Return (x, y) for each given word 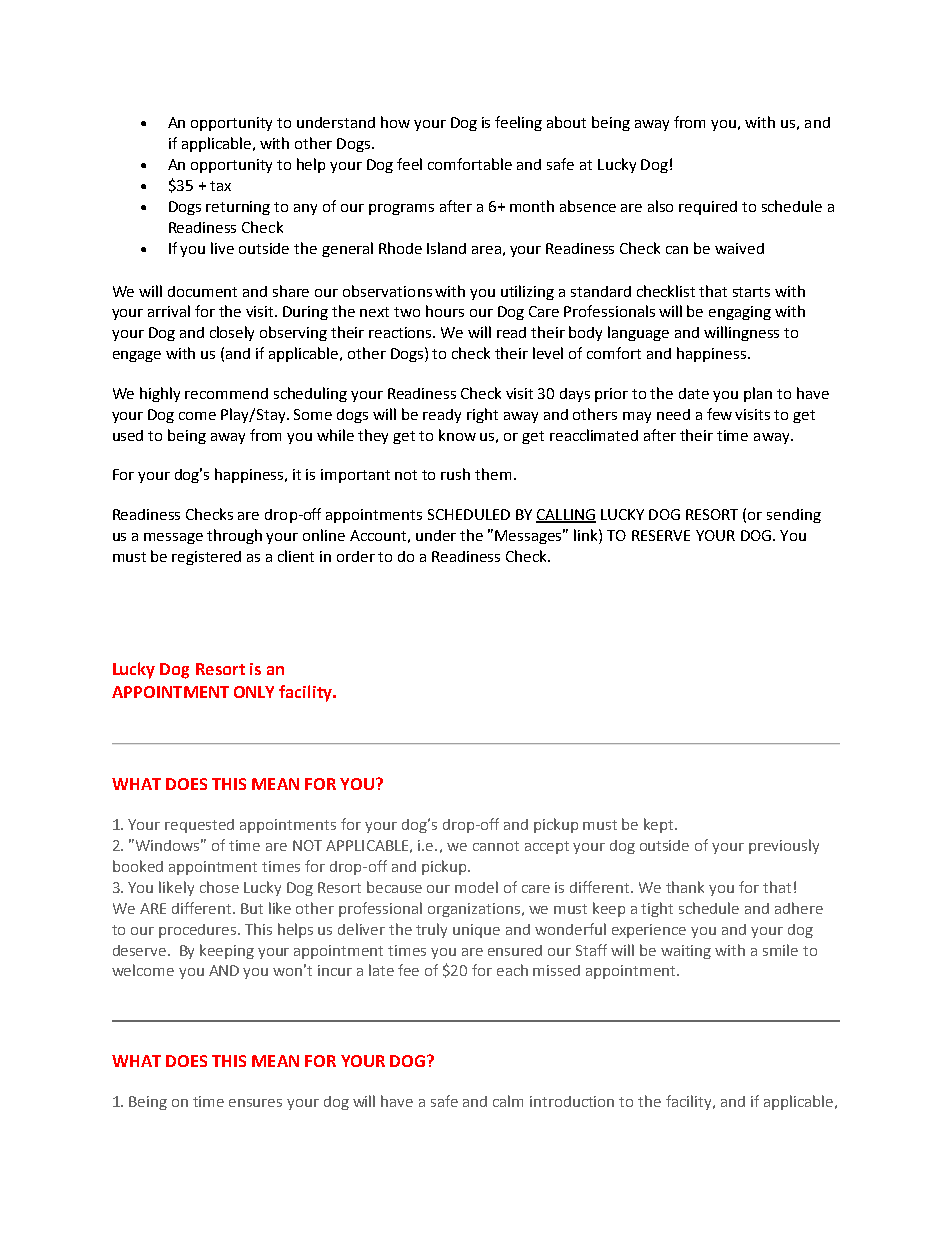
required (708, 208)
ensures (255, 1103)
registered (206, 558)
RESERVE (661, 535)
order (356, 556)
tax (220, 186)
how (395, 122)
